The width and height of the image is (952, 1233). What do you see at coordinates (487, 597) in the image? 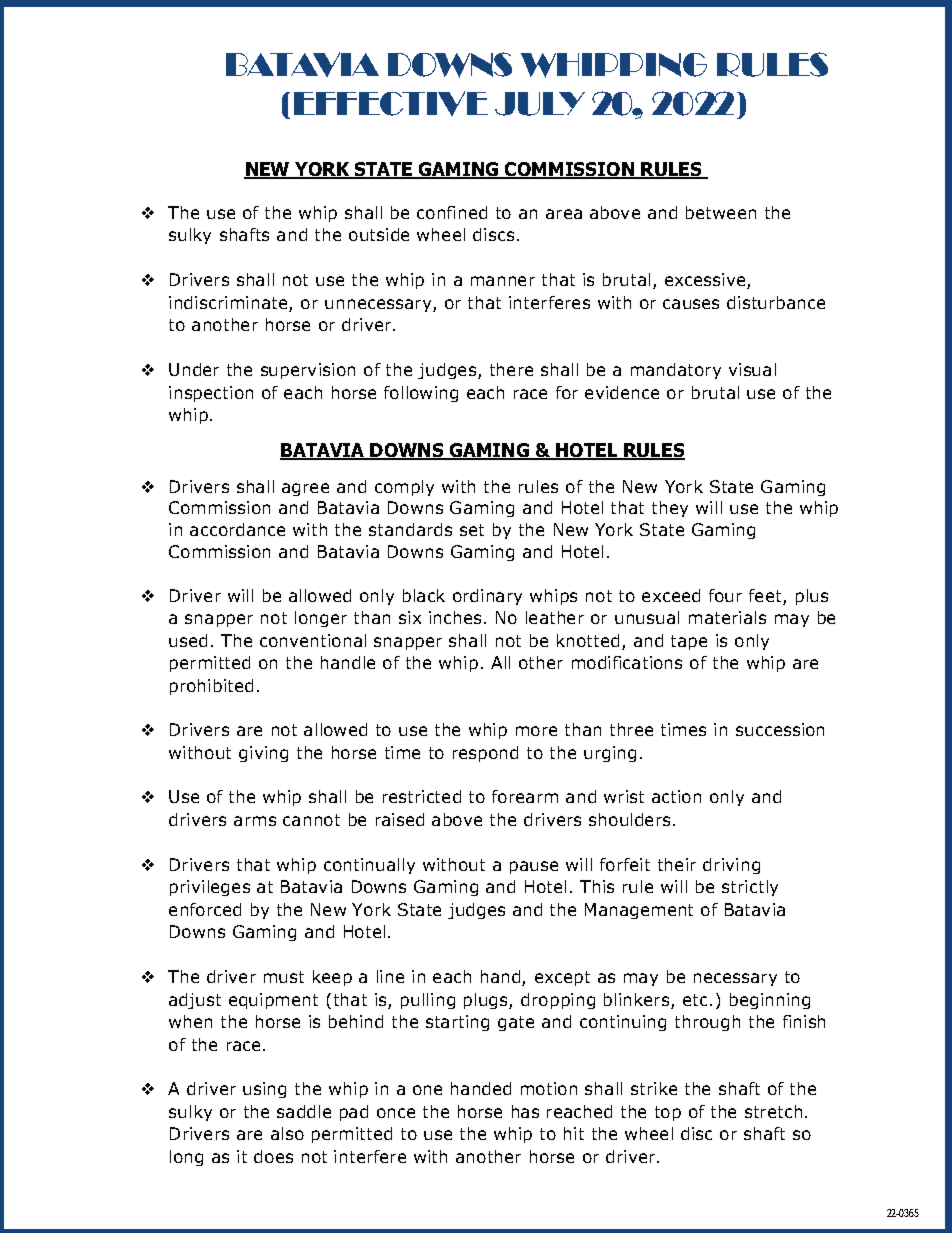
I see `ordinary` at bounding box center [487, 597].
